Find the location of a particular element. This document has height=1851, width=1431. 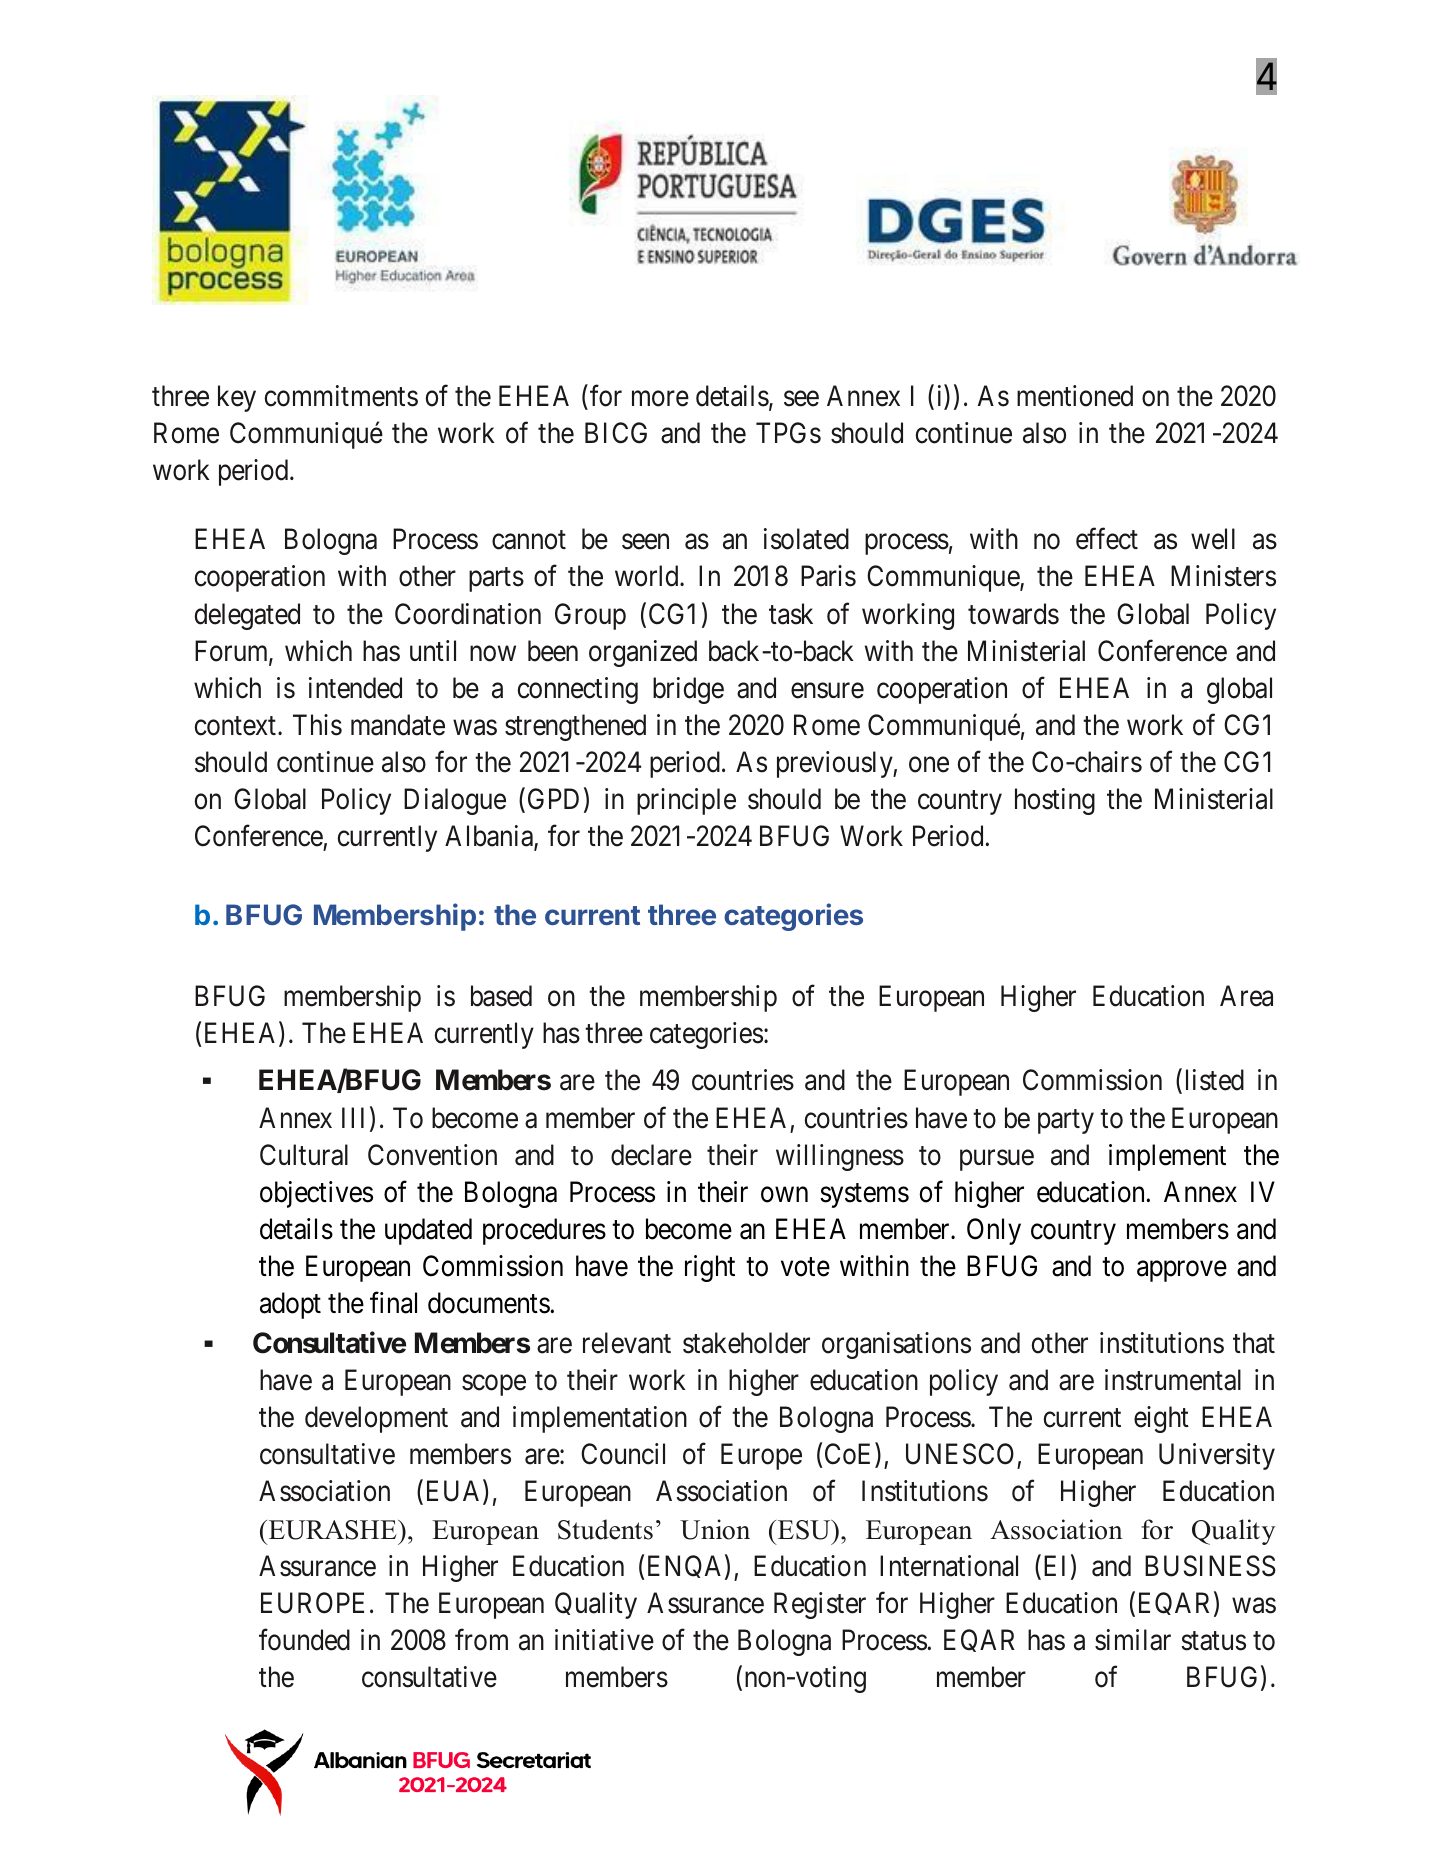

founded is located at coordinates (304, 1640).
